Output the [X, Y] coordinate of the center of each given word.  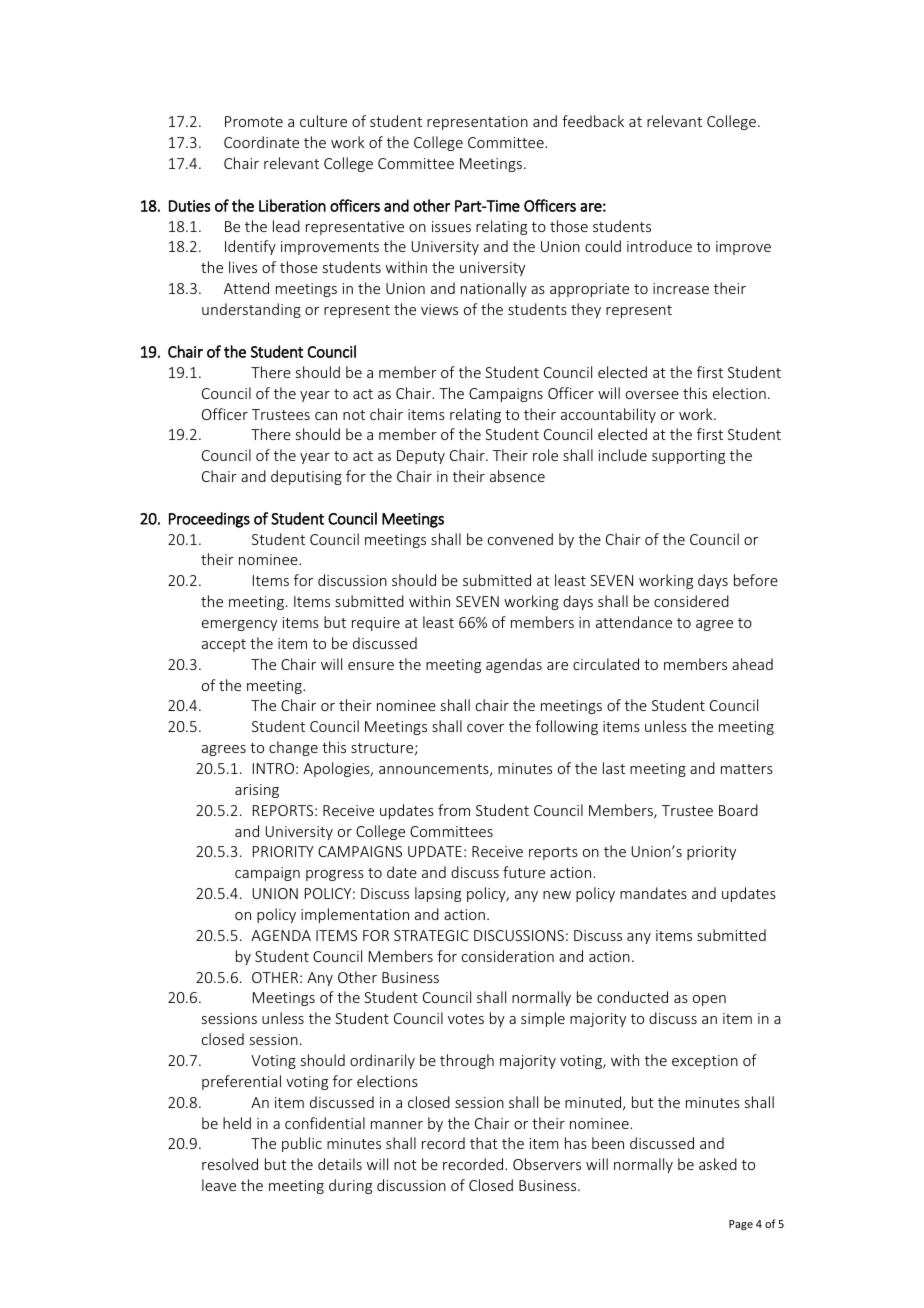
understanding [251, 310]
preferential [241, 1082]
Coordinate [261, 142]
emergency [239, 625]
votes [466, 1019]
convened [520, 539]
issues [451, 226]
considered [691, 601]
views [439, 309]
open [709, 1000]
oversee [652, 395]
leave [219, 1185]
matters [747, 769]
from [454, 810]
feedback [593, 121]
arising [257, 791]
